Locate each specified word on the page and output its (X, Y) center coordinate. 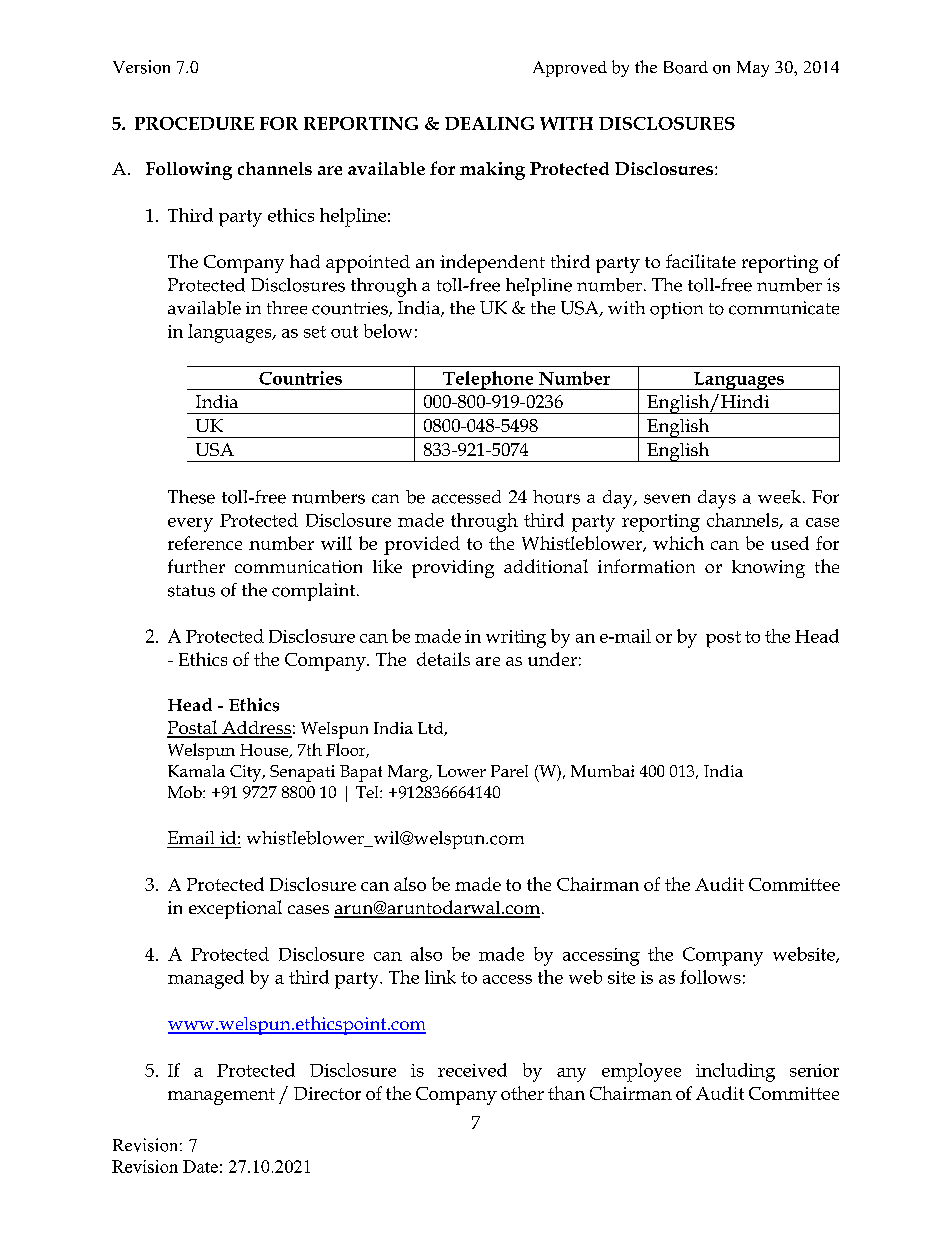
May (753, 69)
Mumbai (602, 771)
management (221, 1096)
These (191, 497)
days (717, 499)
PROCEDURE (194, 123)
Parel (509, 771)
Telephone (488, 380)
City (247, 773)
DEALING (489, 123)
